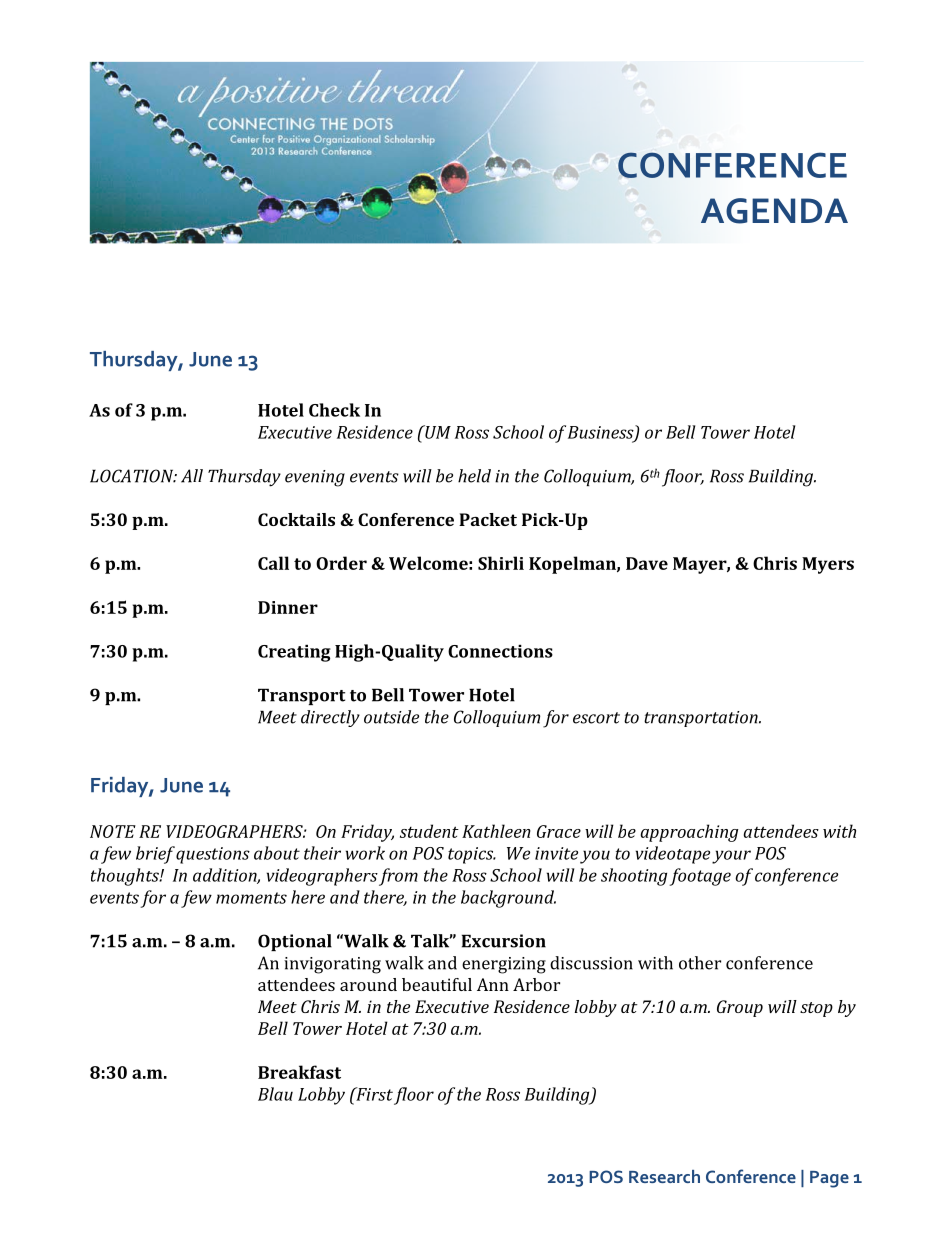  Describe the element at coordinates (740, 1008) in the screenshot. I see `Group` at that location.
